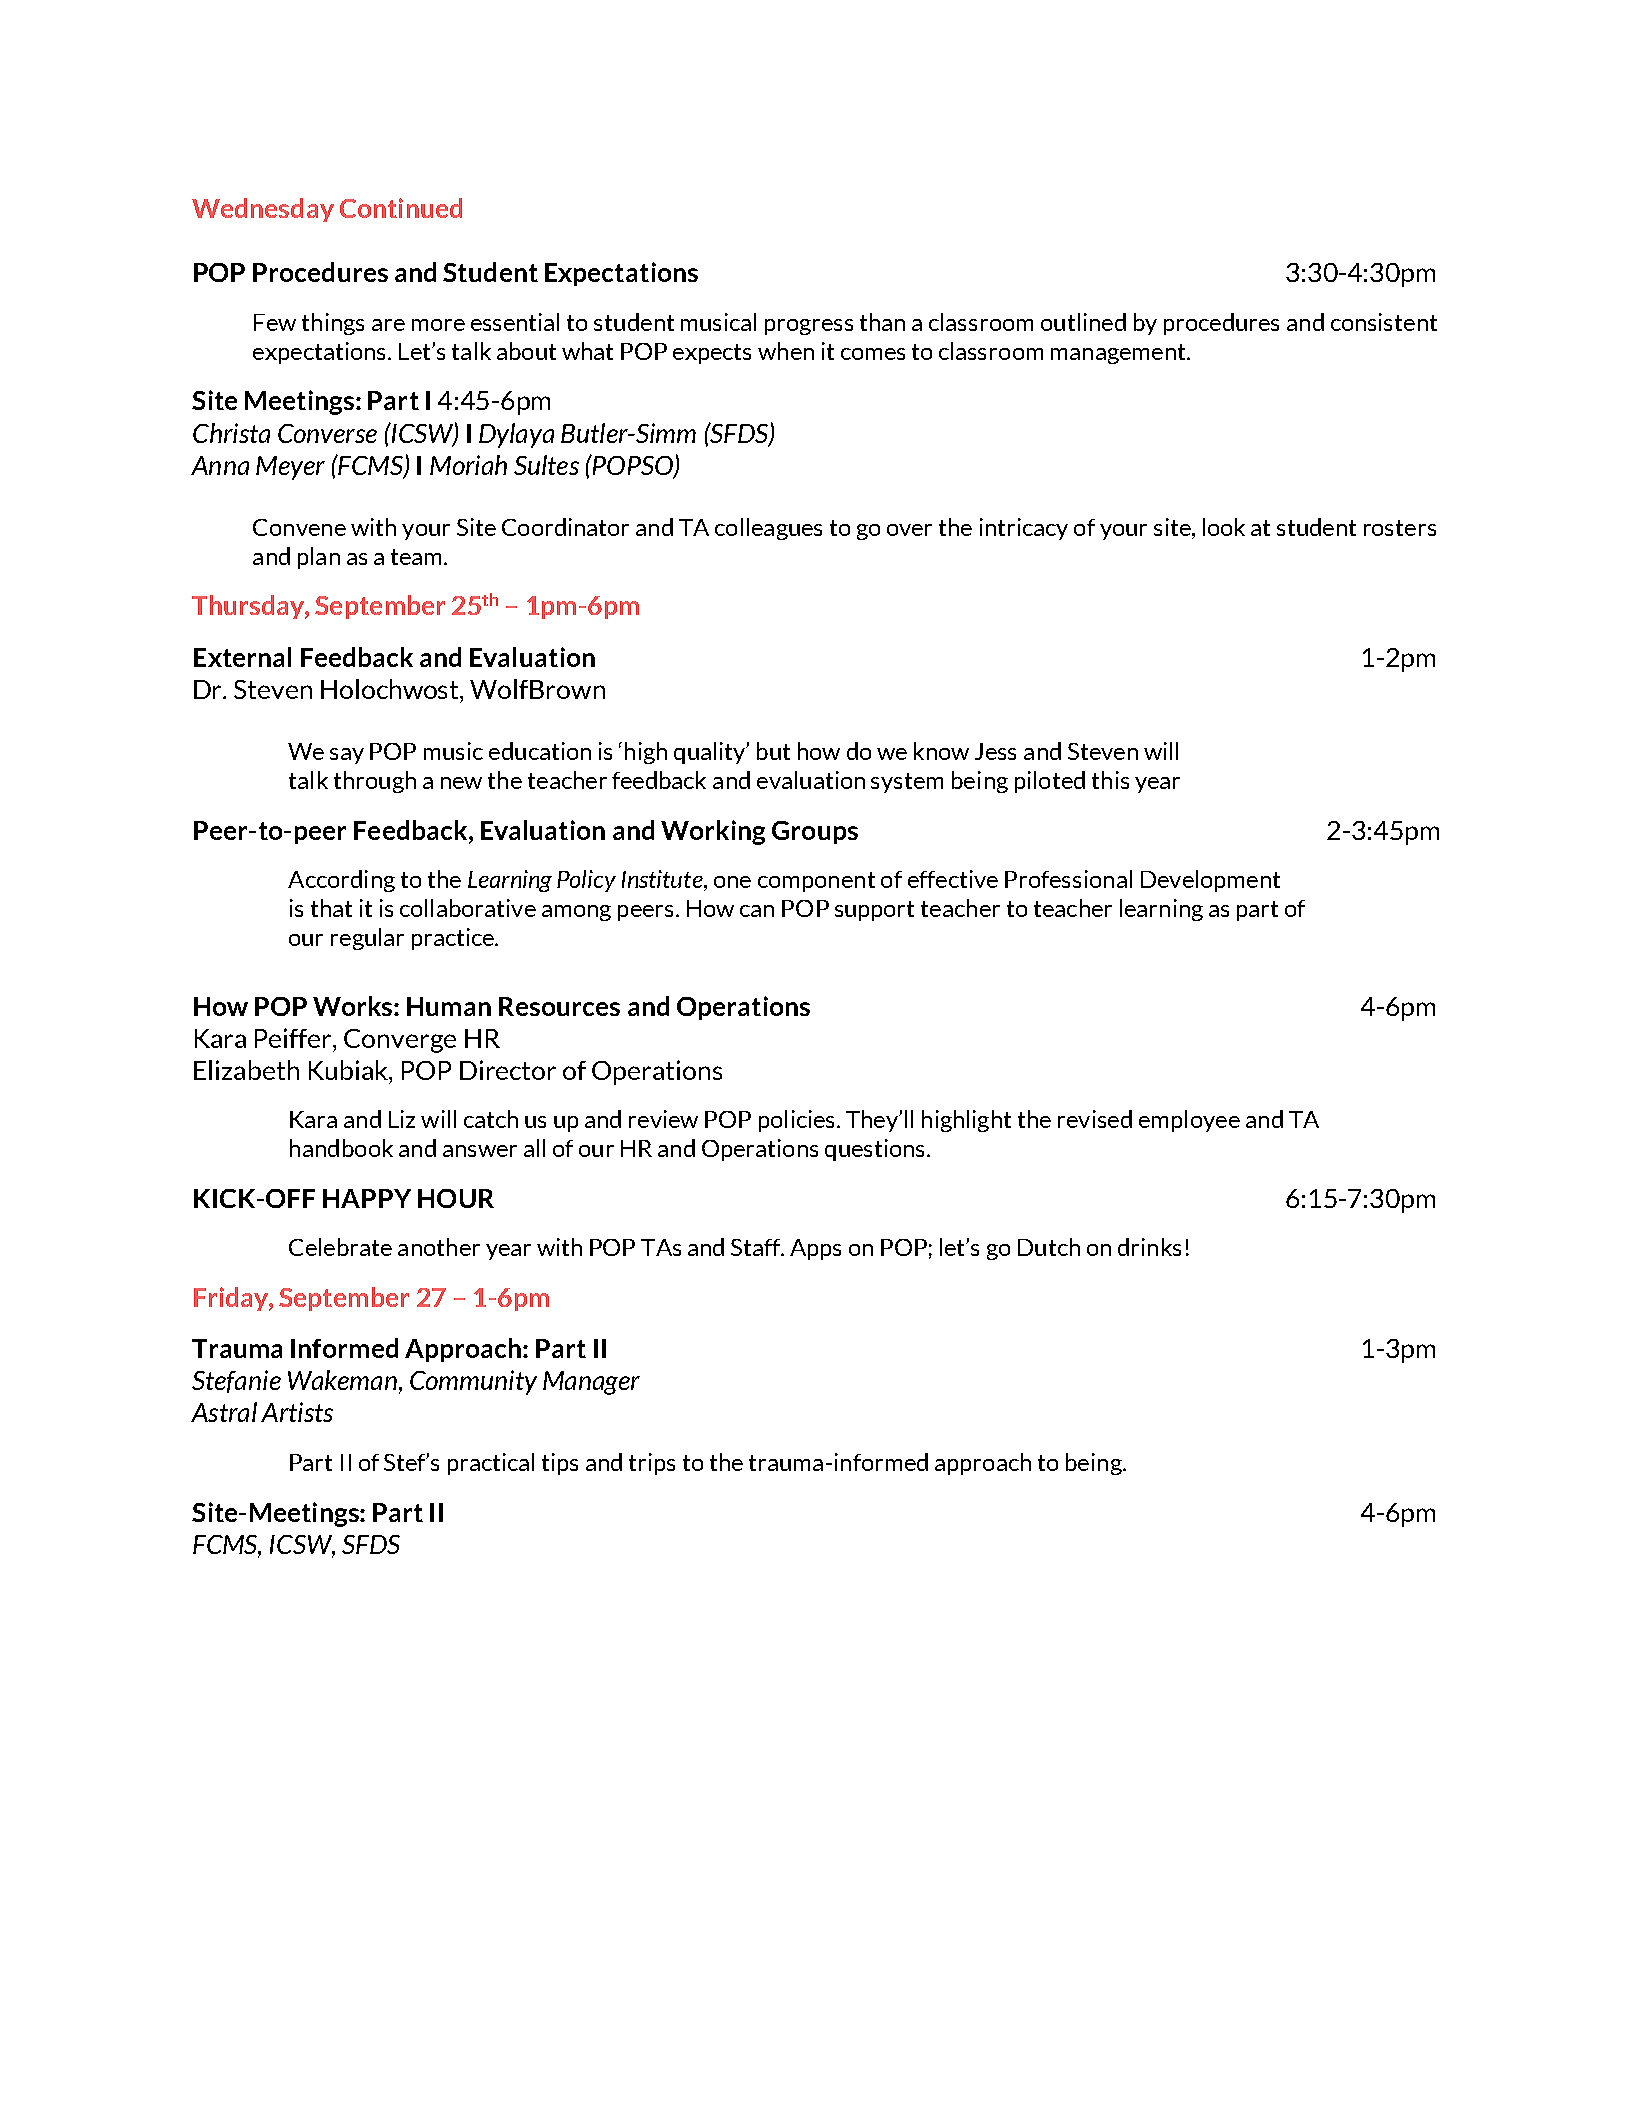  Describe the element at coordinates (809, 327) in the screenshot. I see `progress` at that location.
